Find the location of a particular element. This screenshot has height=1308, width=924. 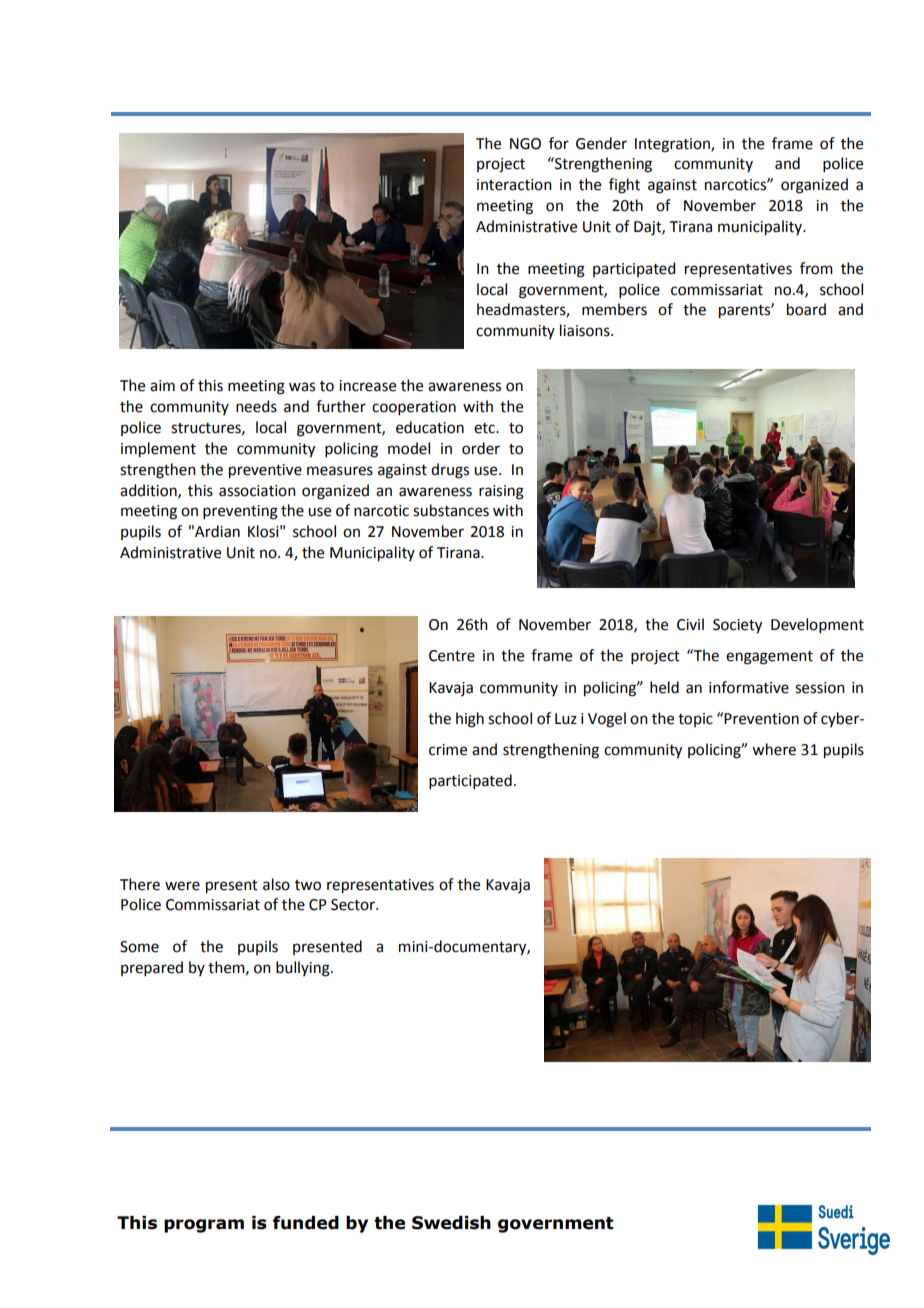

program is located at coordinates (204, 1226).
